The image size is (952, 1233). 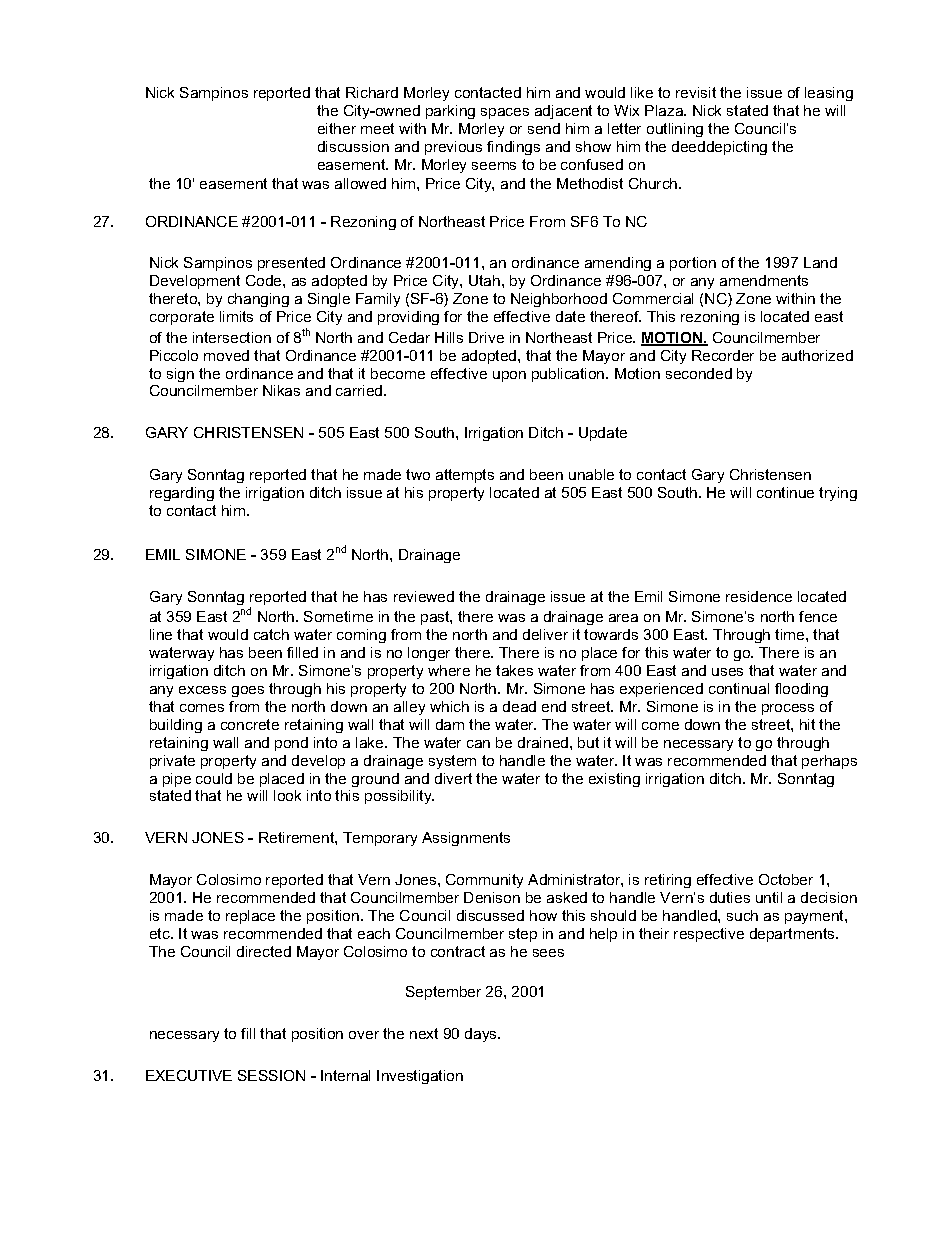 What do you see at coordinates (723, 355) in the screenshot?
I see `Recorder` at bounding box center [723, 355].
